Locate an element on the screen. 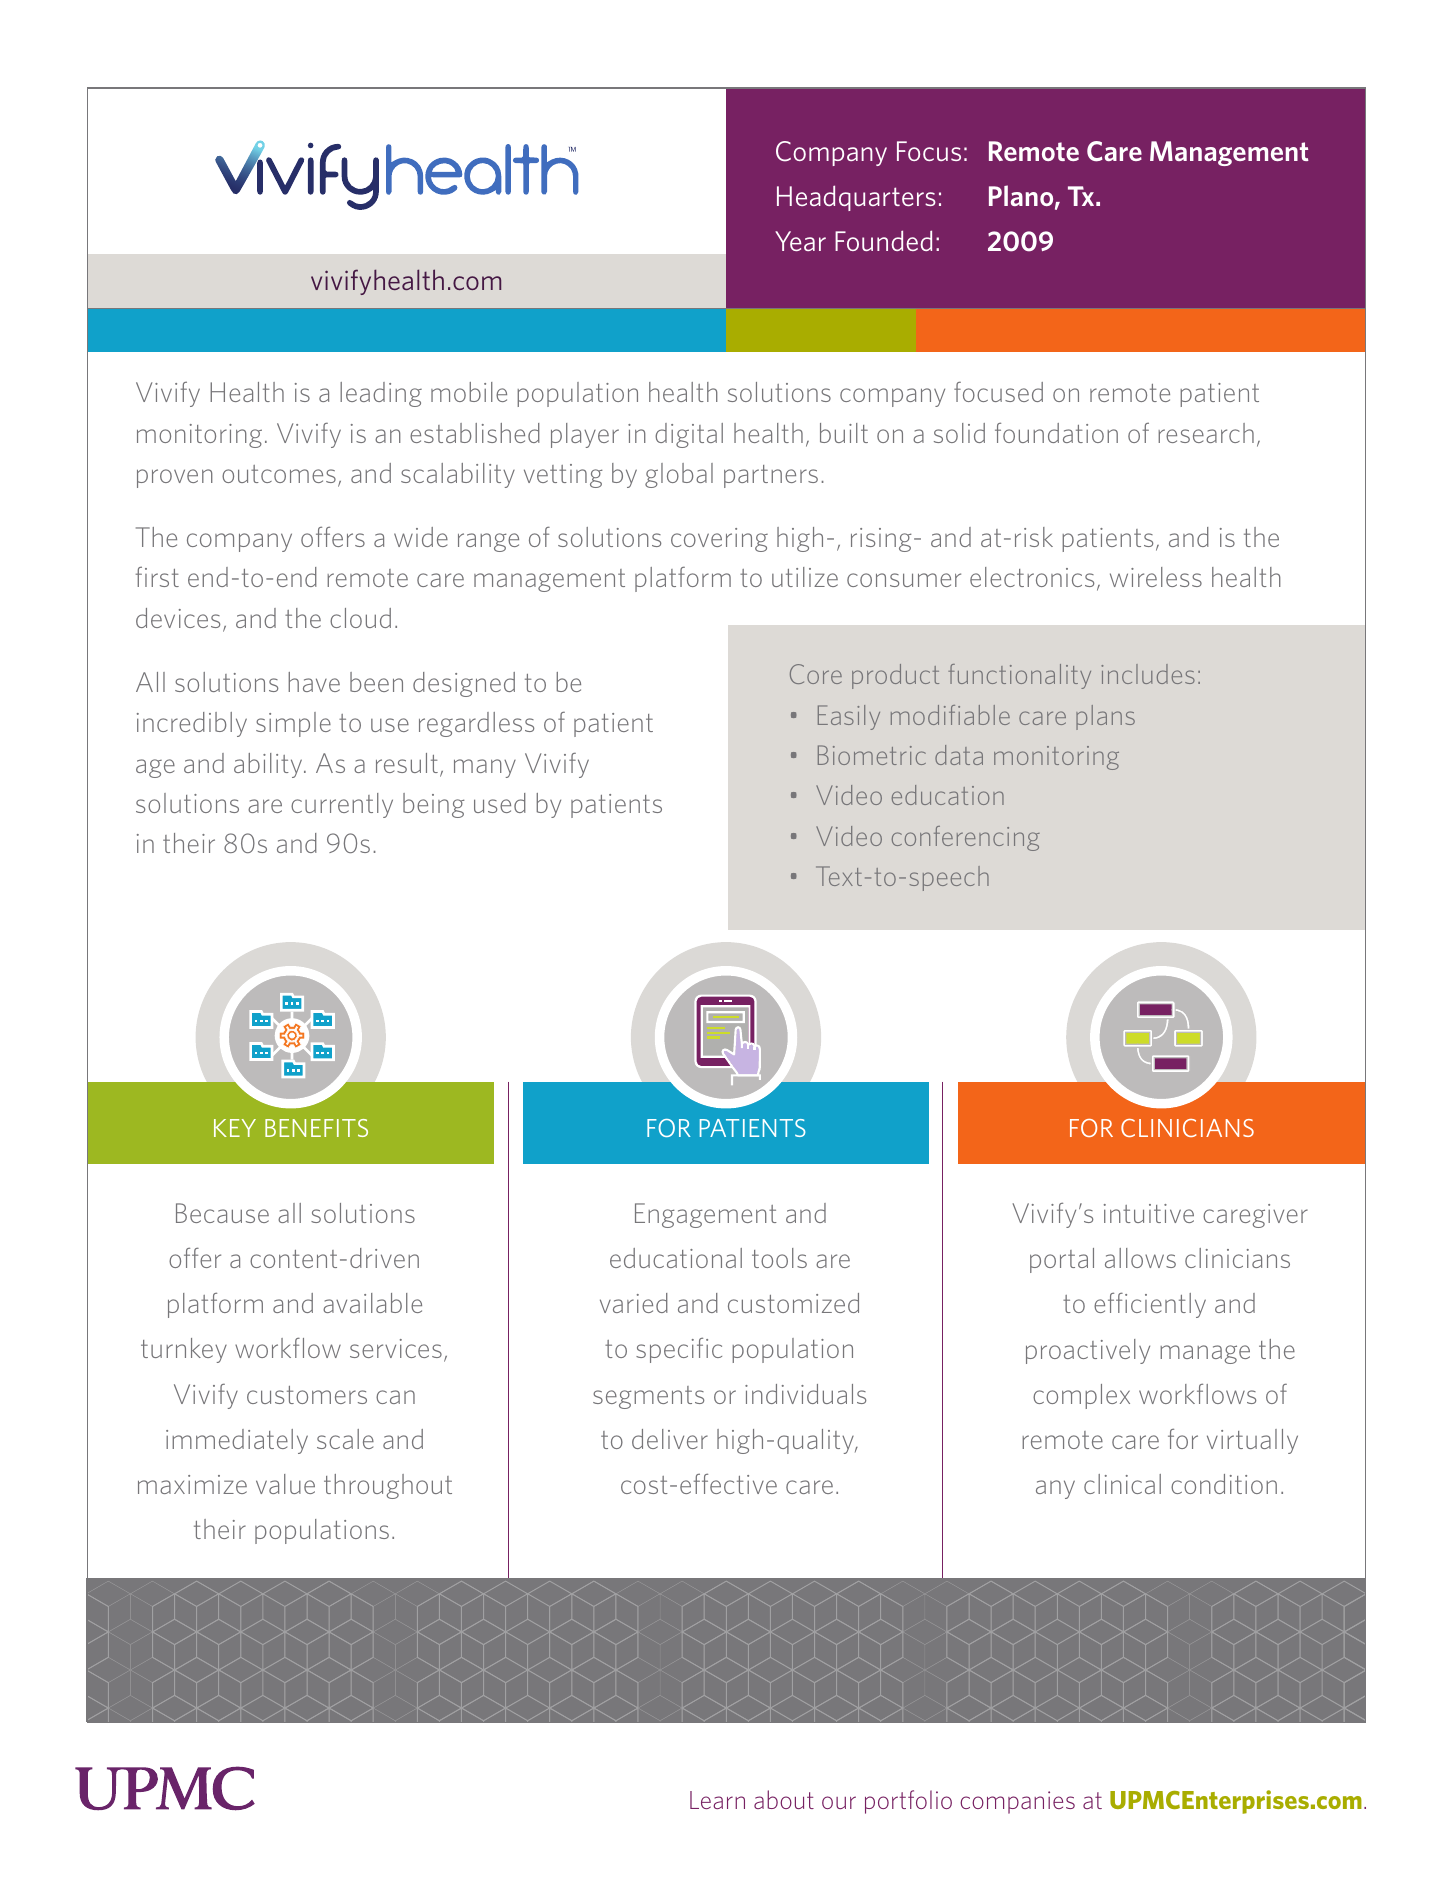 This screenshot has width=1453, height=1880. Year is located at coordinates (800, 241).
